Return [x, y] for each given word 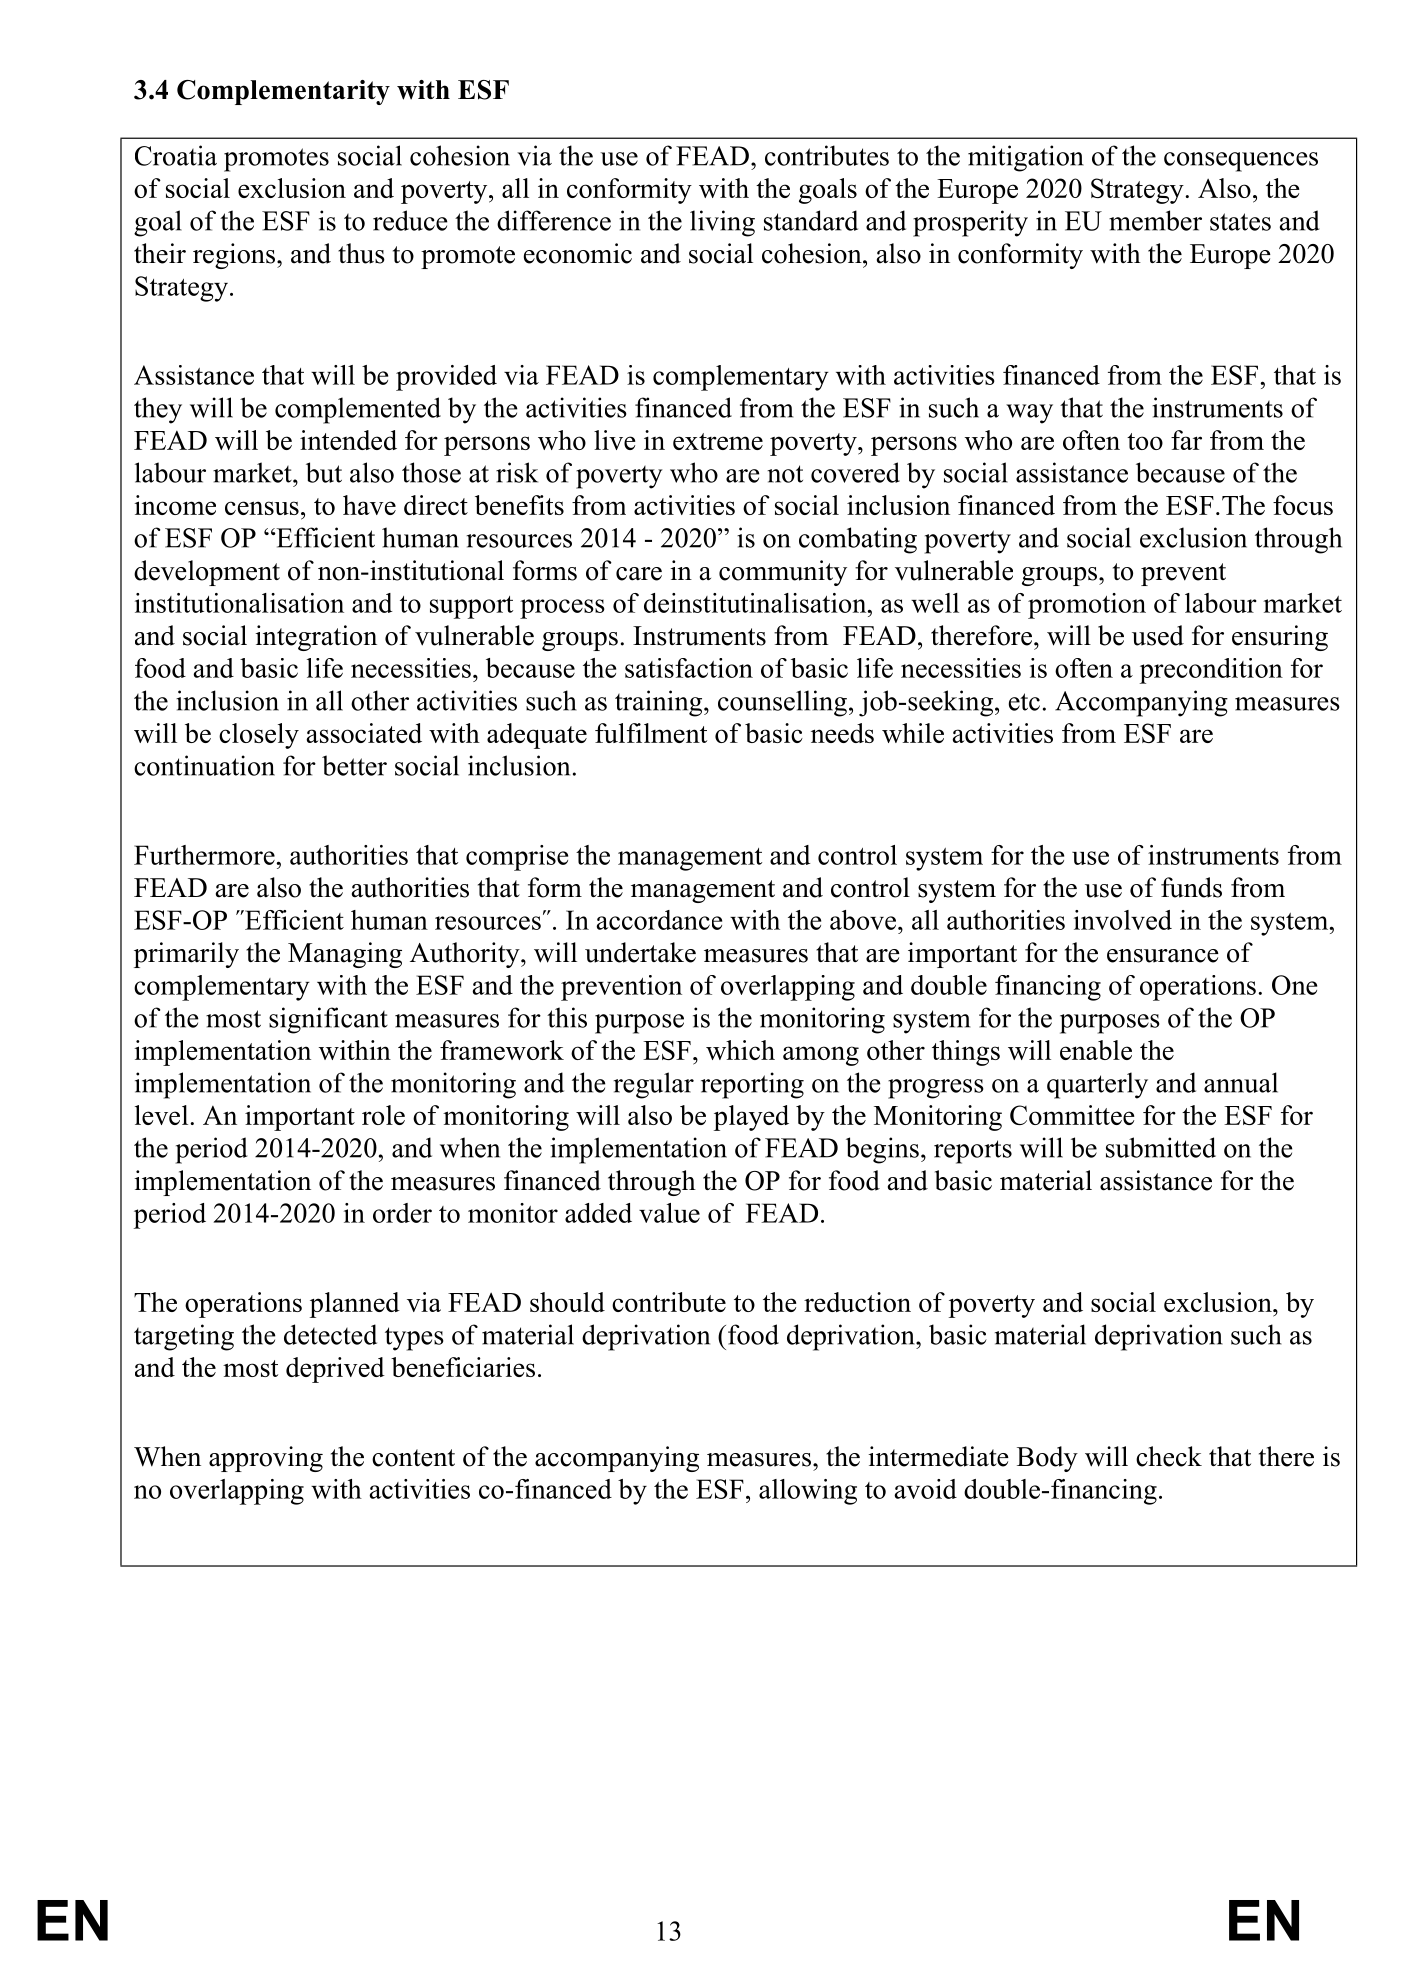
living [722, 223]
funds [1191, 887]
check [1169, 1456]
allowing [808, 1492]
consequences [1241, 162]
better [354, 765]
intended [348, 440]
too [1145, 441]
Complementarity [283, 92]
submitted [1161, 1147]
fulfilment [651, 733]
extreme [718, 441]
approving [266, 1459]
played [751, 1118]
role [383, 1115]
